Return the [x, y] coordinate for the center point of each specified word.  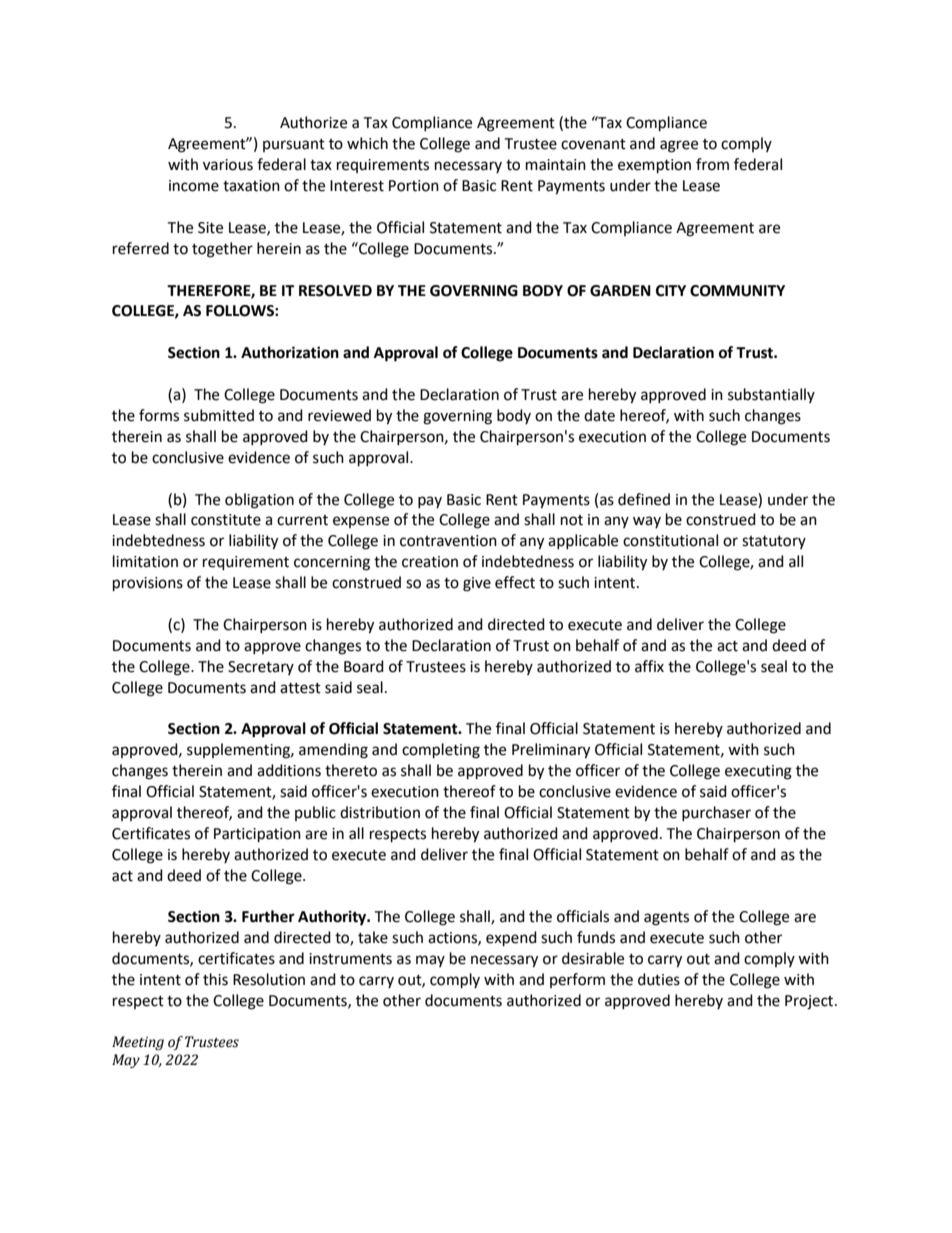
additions [289, 770]
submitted [219, 415]
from [712, 164]
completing [441, 751]
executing [758, 772]
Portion [414, 186]
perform [577, 980]
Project [810, 1002]
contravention [448, 541]
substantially [771, 395]
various [228, 165]
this [215, 979]
